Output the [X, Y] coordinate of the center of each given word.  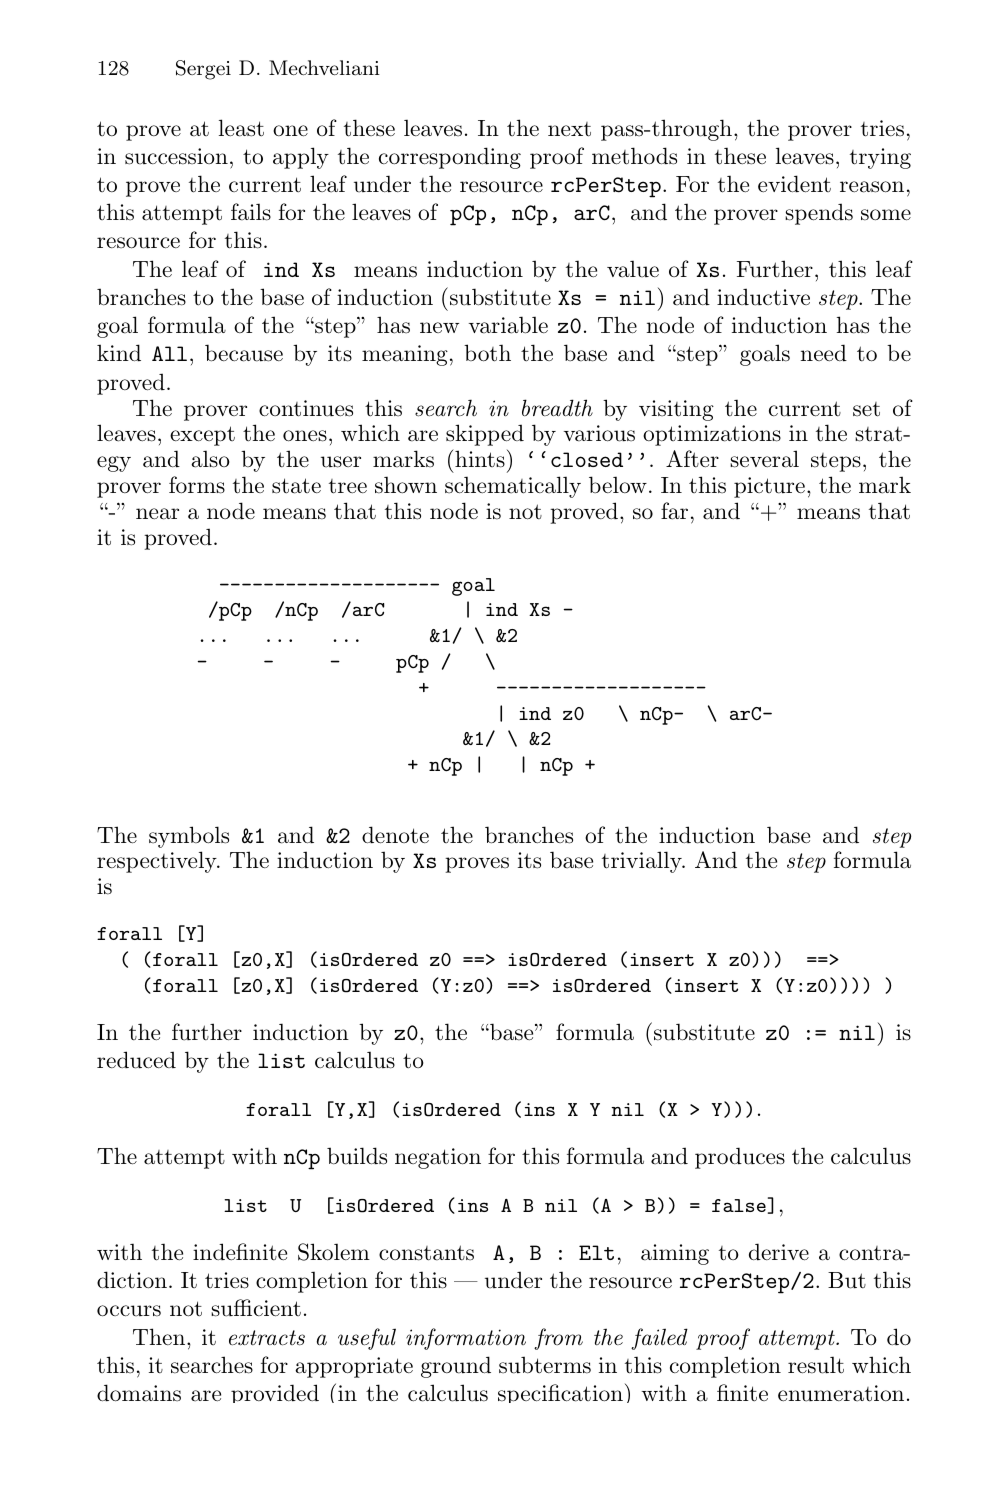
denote [395, 835]
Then [160, 1336]
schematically [513, 487]
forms [197, 485]
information [466, 1339]
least [241, 128]
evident [794, 184]
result [816, 1365]
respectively [158, 862]
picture [769, 487]
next [569, 129]
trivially [643, 862]
